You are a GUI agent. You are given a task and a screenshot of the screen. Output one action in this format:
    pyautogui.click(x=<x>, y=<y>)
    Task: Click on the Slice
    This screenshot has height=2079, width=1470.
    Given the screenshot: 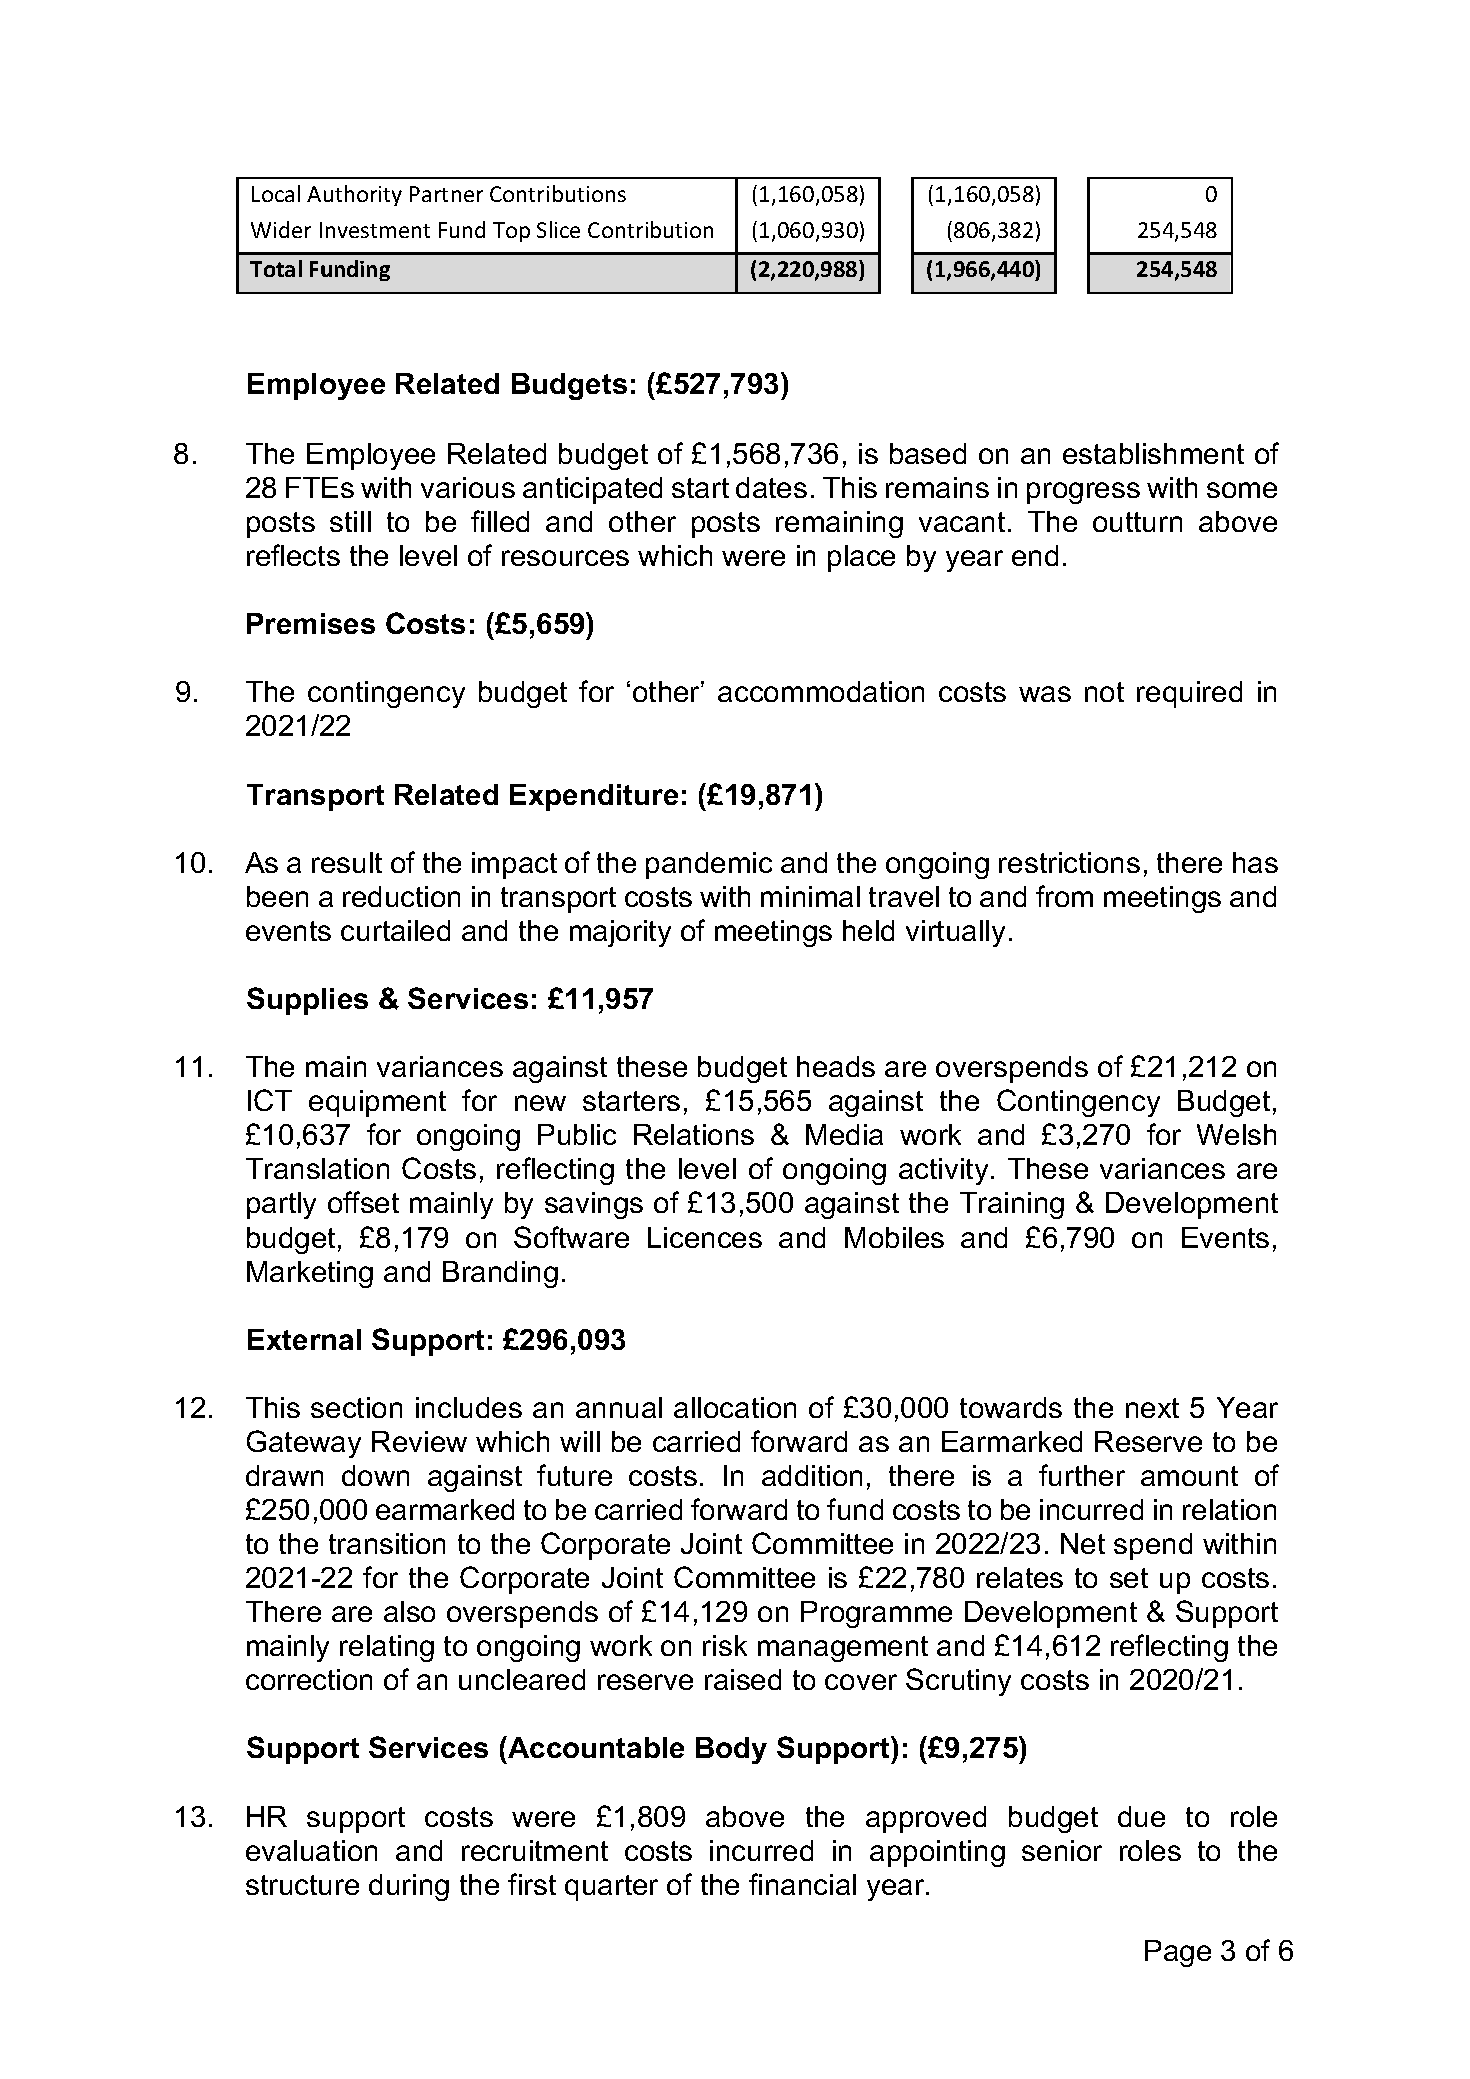 What is the action you would take?
    pyautogui.click(x=558, y=229)
